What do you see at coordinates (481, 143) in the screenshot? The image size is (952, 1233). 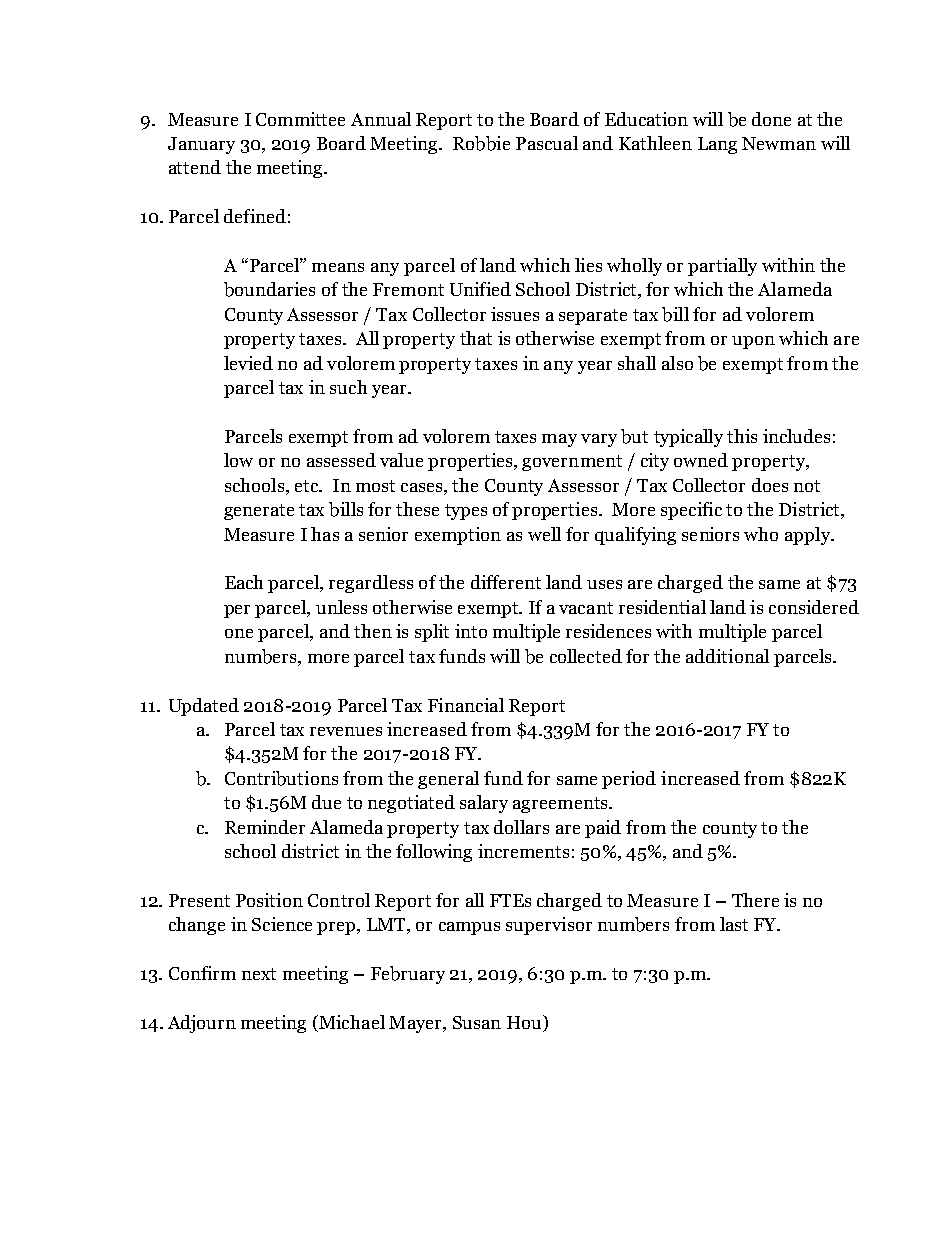 I see `Robbie` at bounding box center [481, 143].
